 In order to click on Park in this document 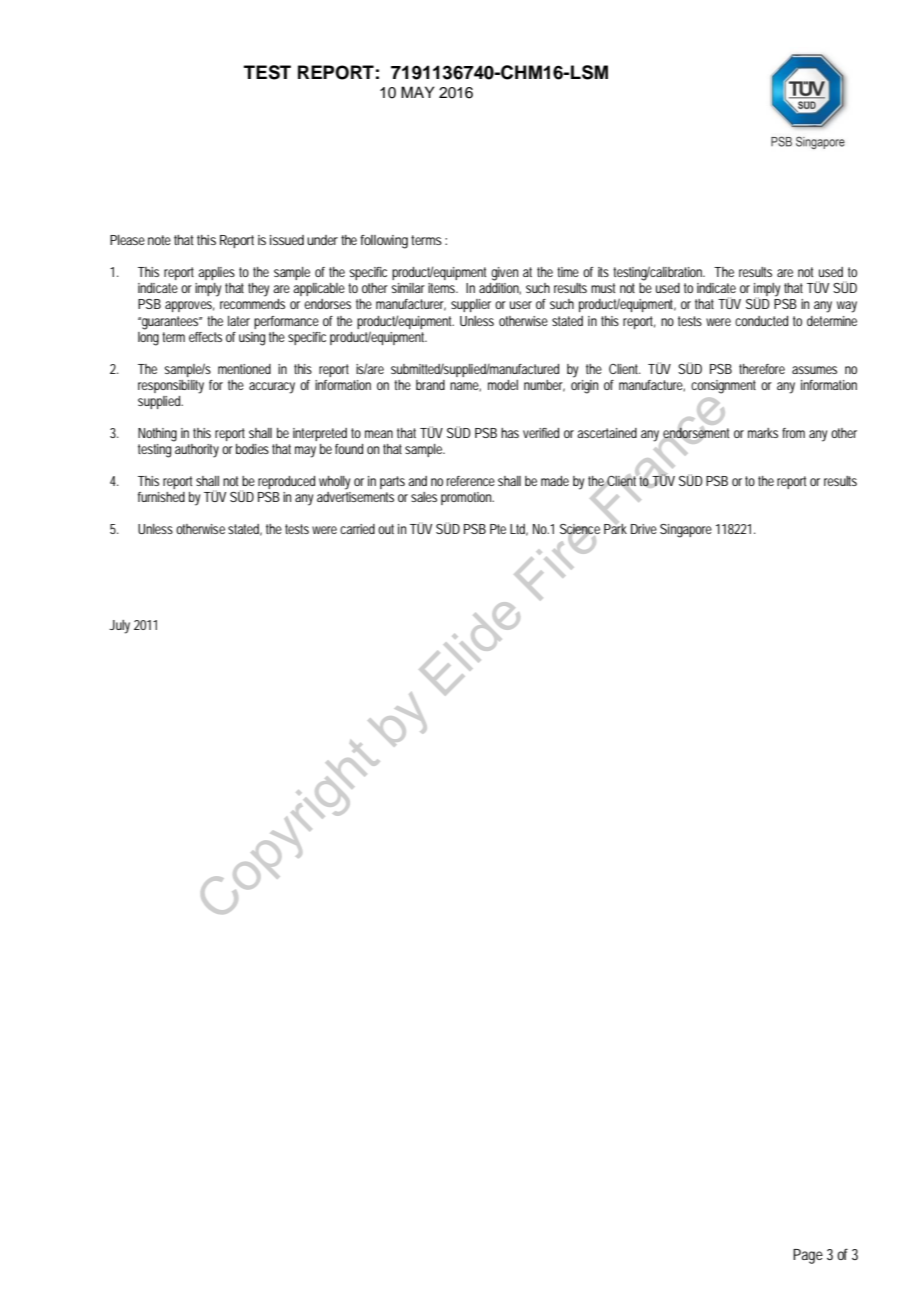, I will do `click(615, 527)`.
